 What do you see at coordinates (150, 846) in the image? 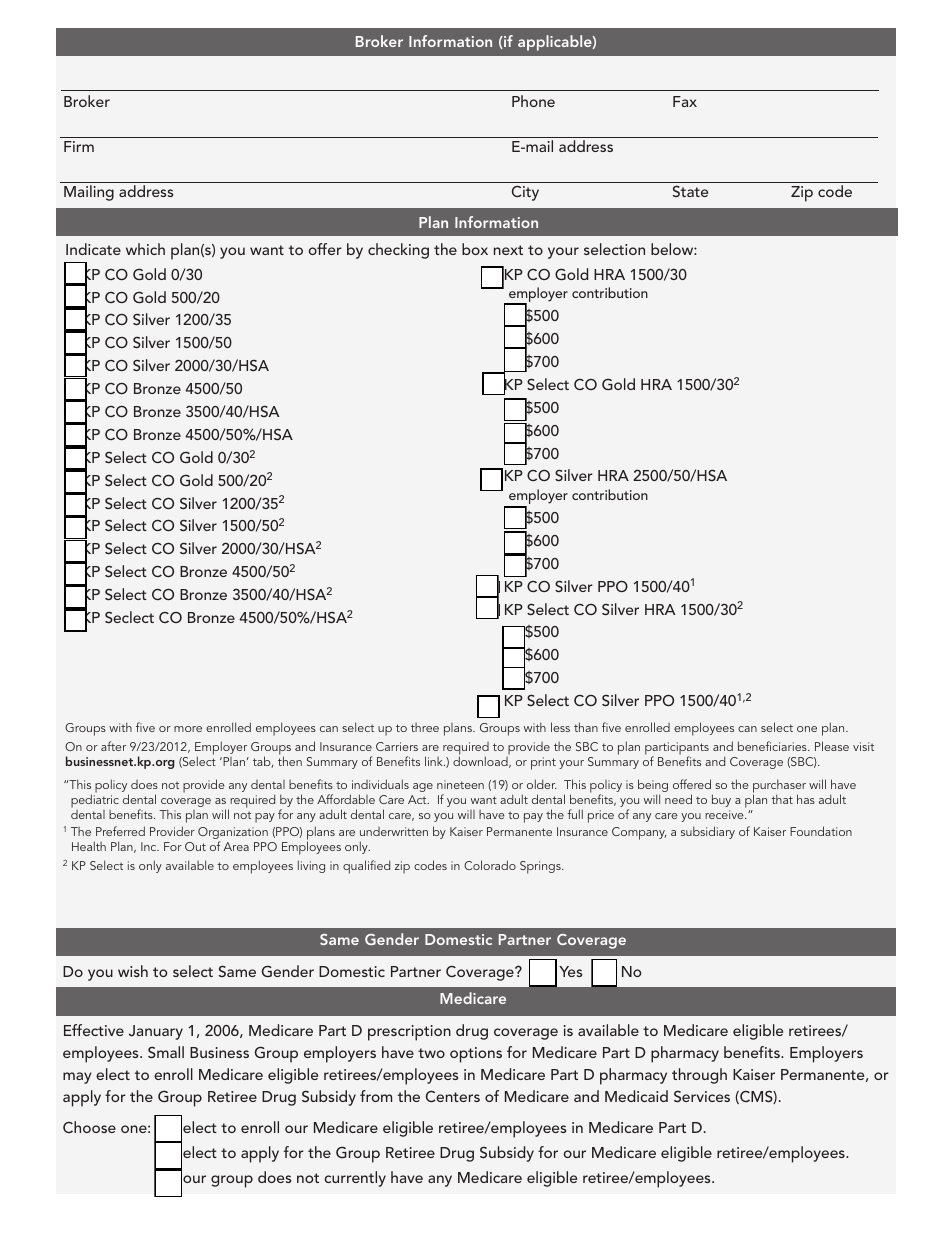
I see `Inc` at bounding box center [150, 846].
